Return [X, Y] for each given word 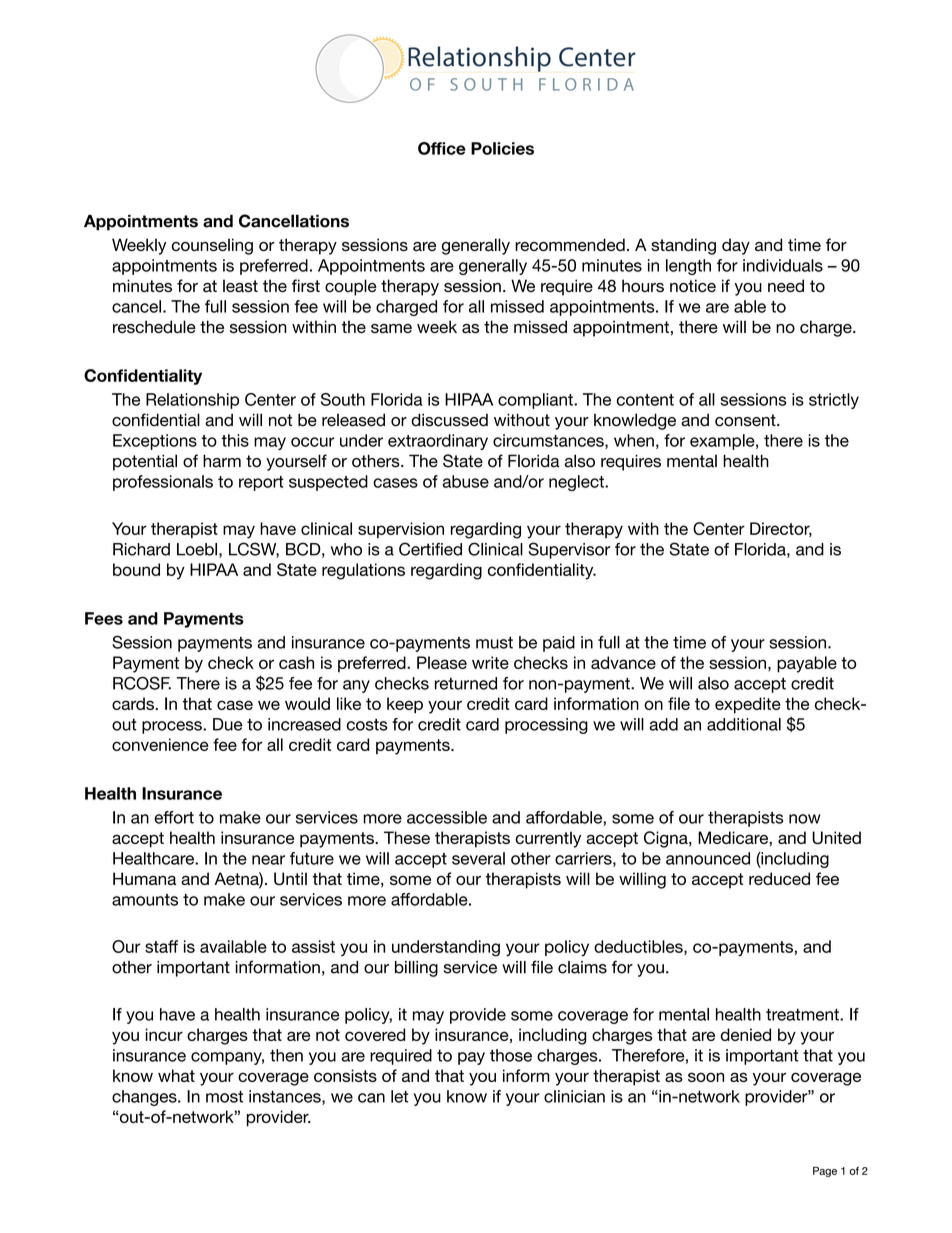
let [399, 1096]
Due [228, 724]
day [736, 246]
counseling [212, 246]
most [224, 1097]
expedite [748, 705]
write [490, 662]
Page [825, 1172]
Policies [502, 148]
